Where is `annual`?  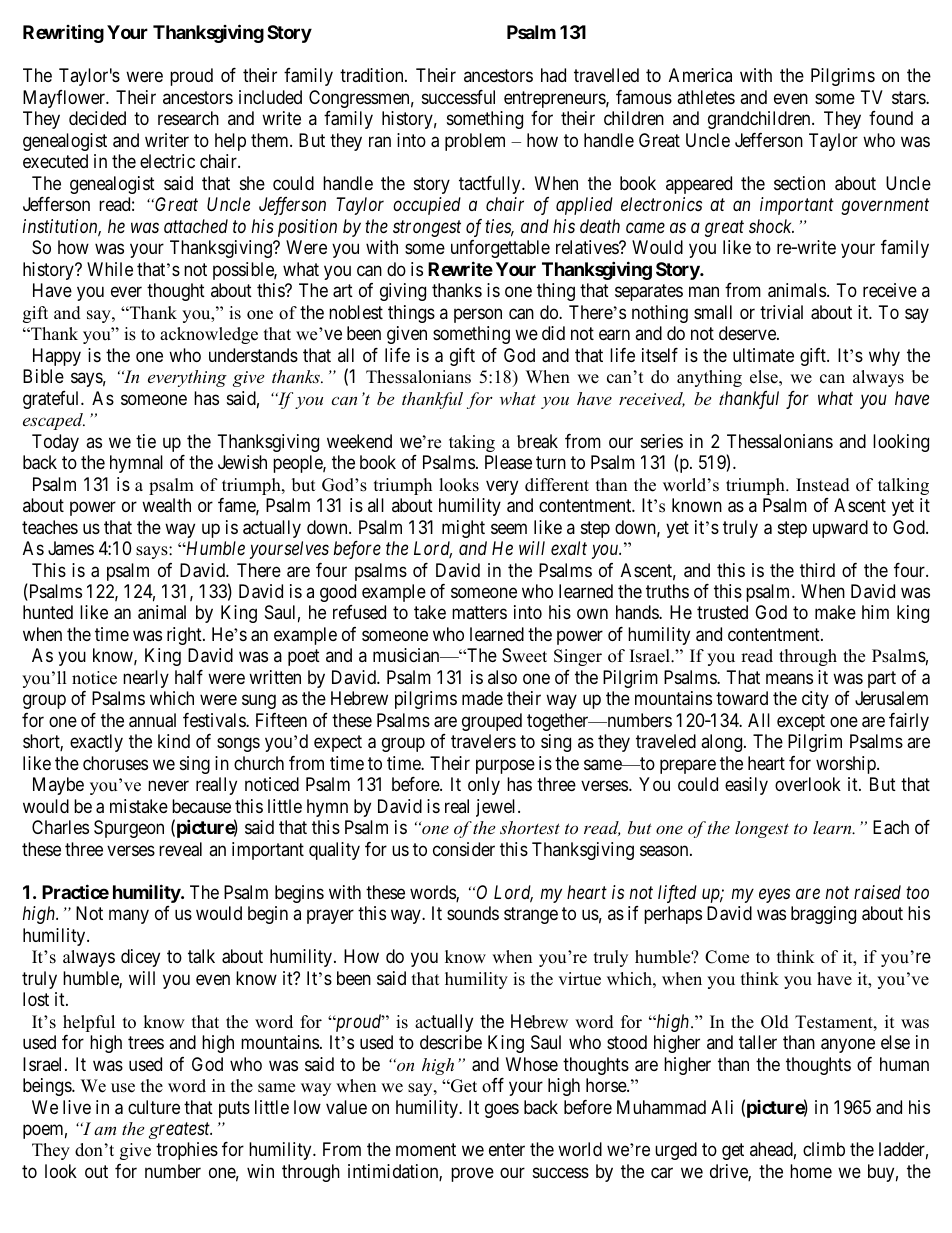 annual is located at coordinates (152, 720).
